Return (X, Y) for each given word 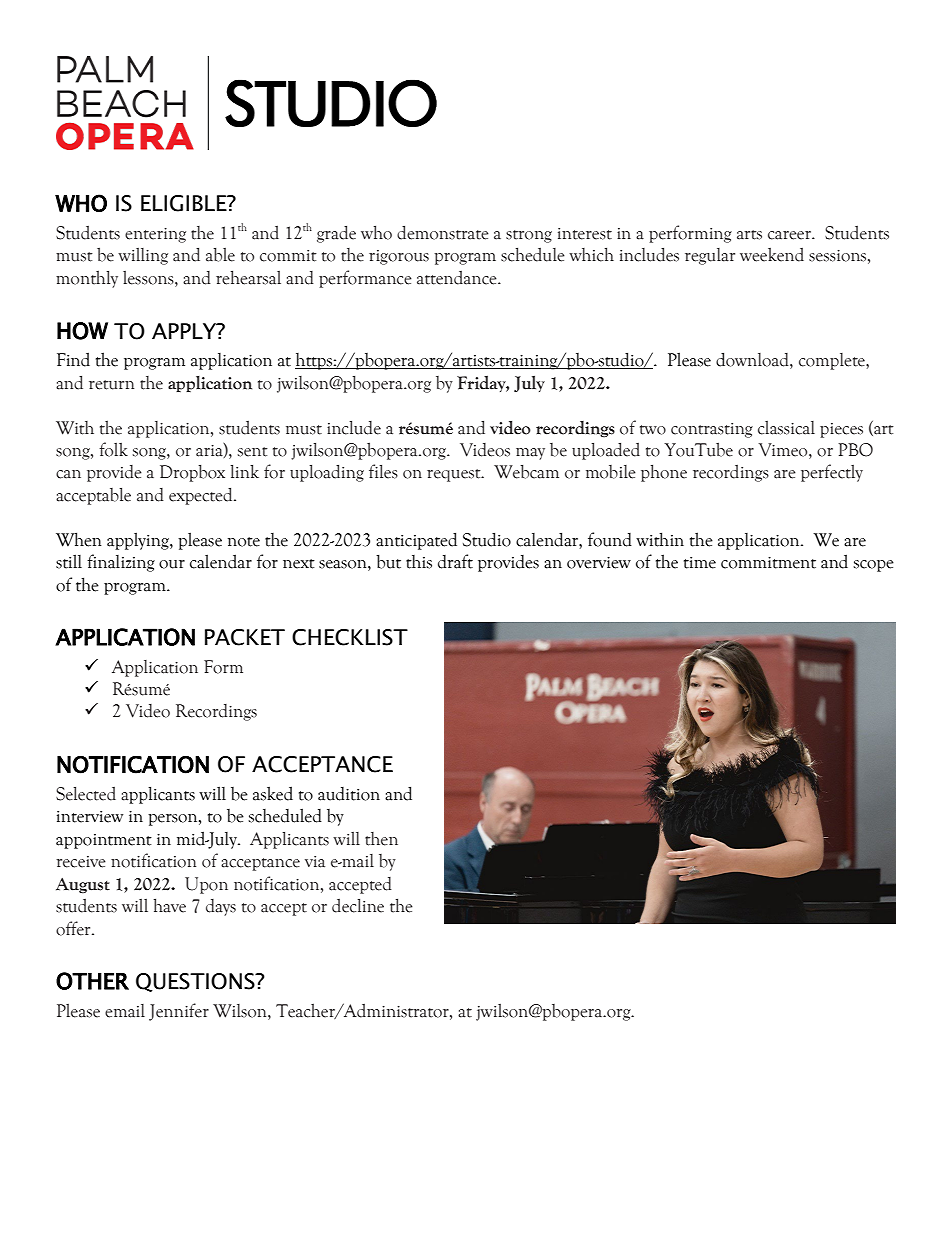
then (381, 839)
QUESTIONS (196, 982)
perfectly (832, 473)
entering (155, 235)
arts (749, 235)
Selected (86, 793)
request (455, 475)
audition (349, 794)
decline (358, 905)
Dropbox (192, 473)
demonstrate (443, 232)
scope (873, 566)
